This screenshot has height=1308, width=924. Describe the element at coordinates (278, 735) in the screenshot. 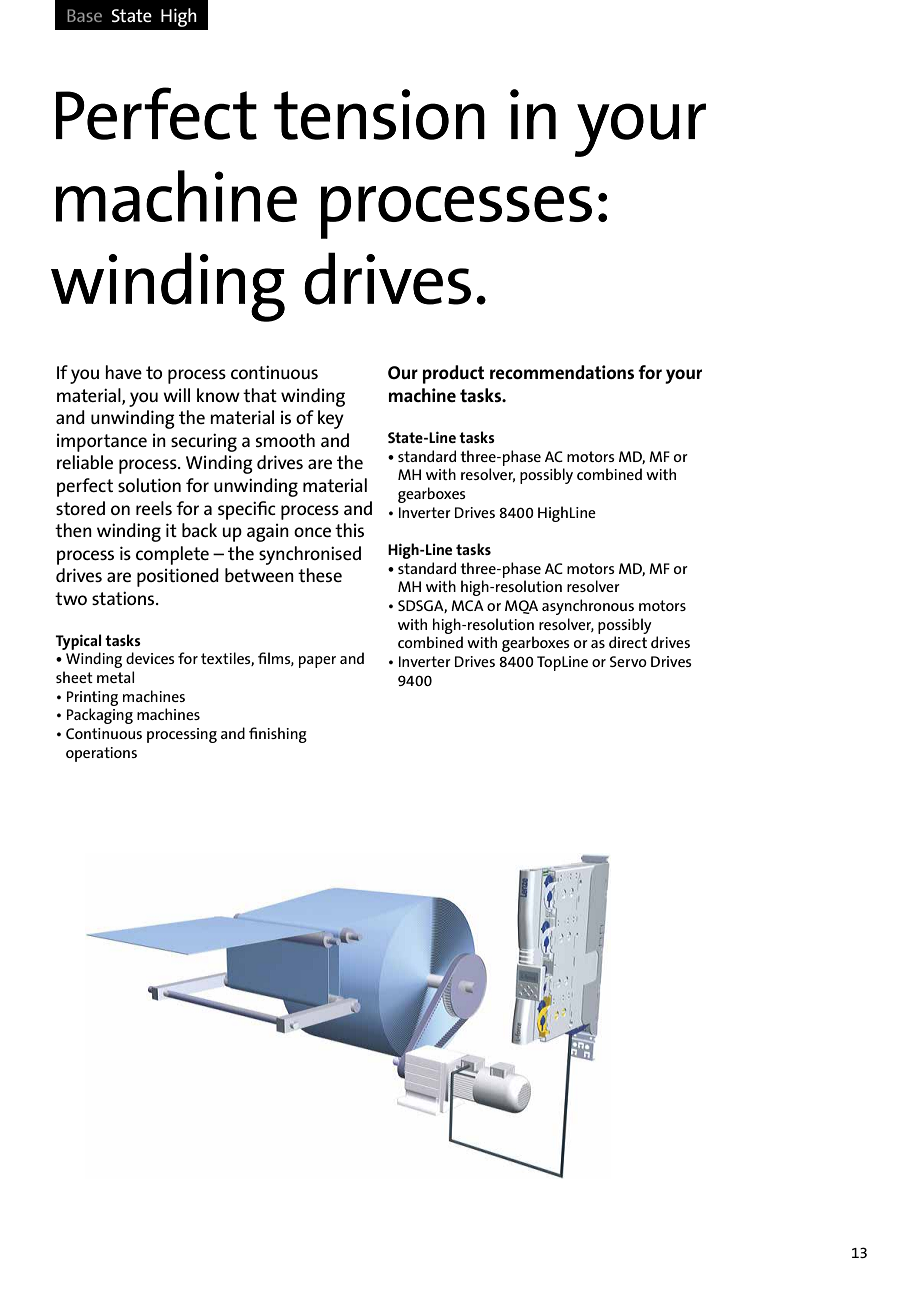

I see `finishing` at that location.
